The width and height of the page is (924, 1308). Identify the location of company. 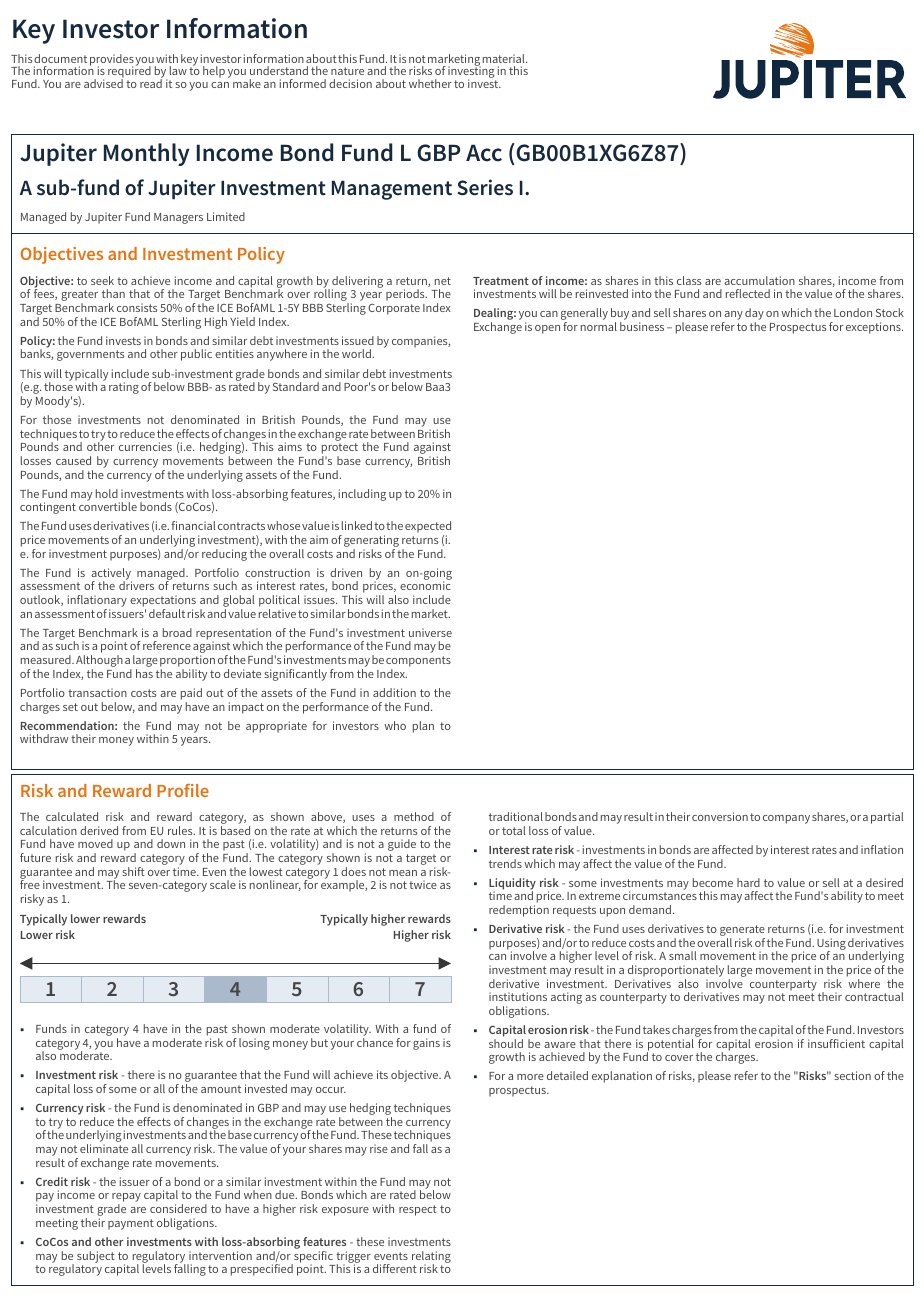
(786, 819).
